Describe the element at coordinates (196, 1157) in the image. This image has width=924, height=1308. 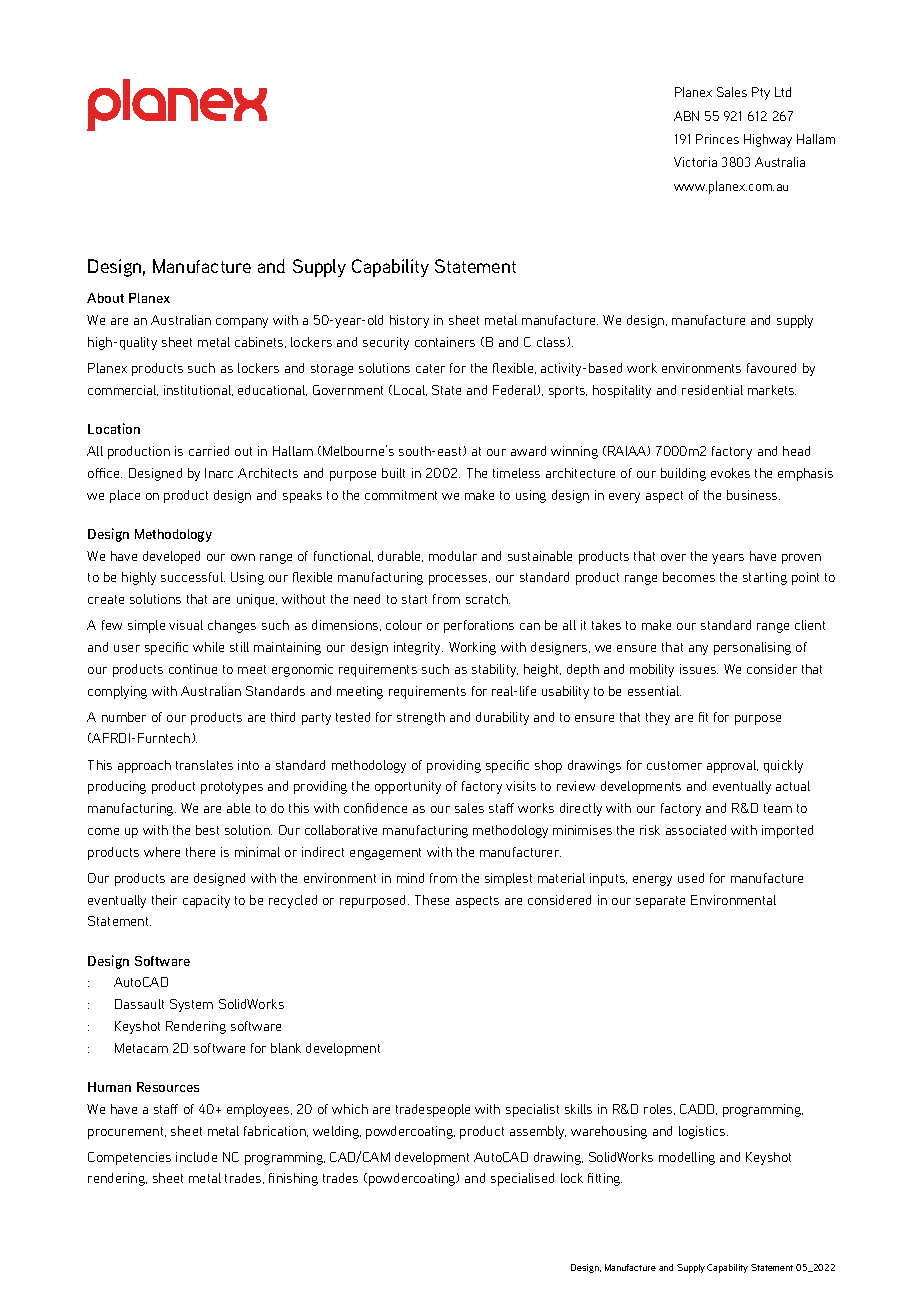
I see `include` at that location.
